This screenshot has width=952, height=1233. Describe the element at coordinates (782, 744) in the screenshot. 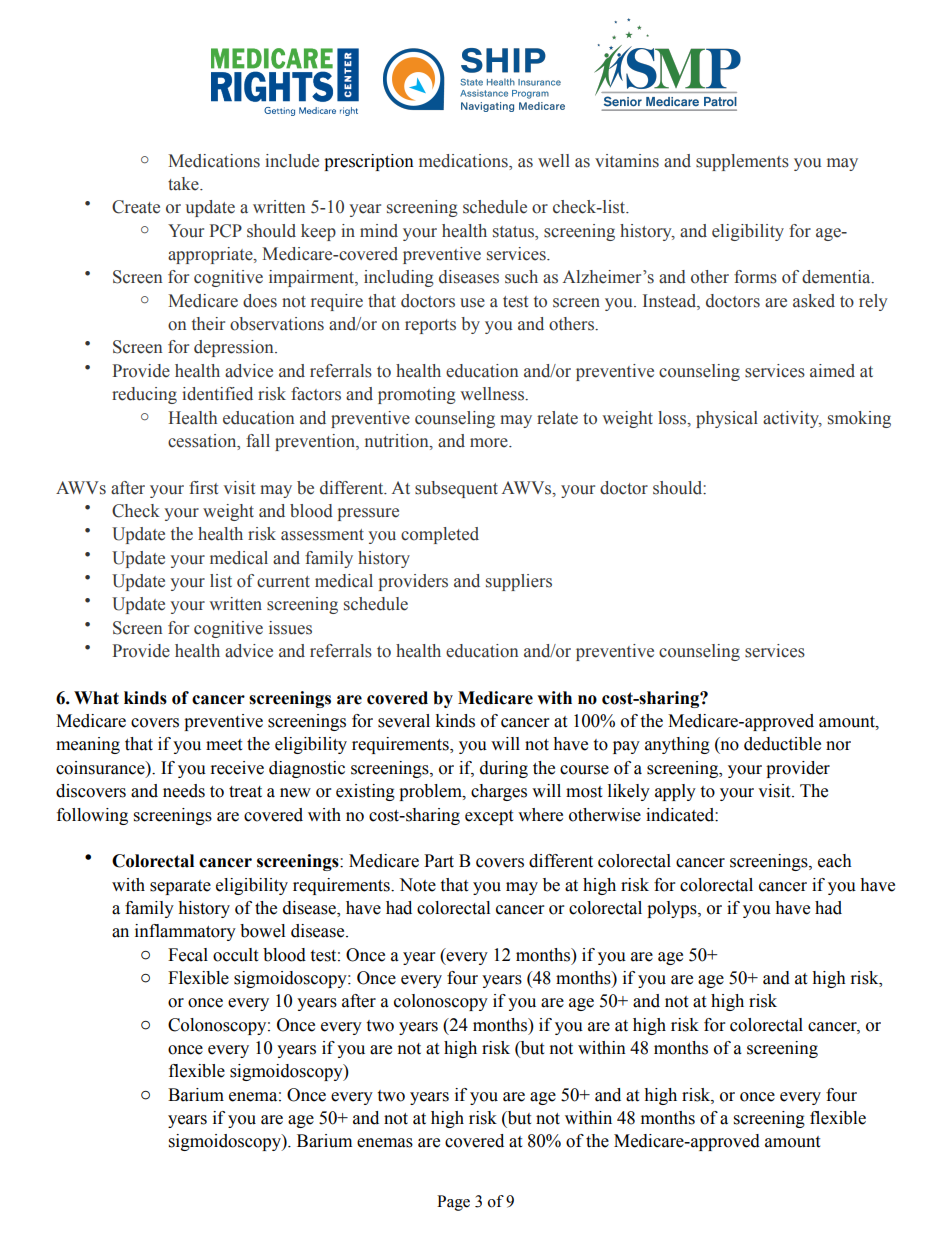

I see `deductible` at that location.
